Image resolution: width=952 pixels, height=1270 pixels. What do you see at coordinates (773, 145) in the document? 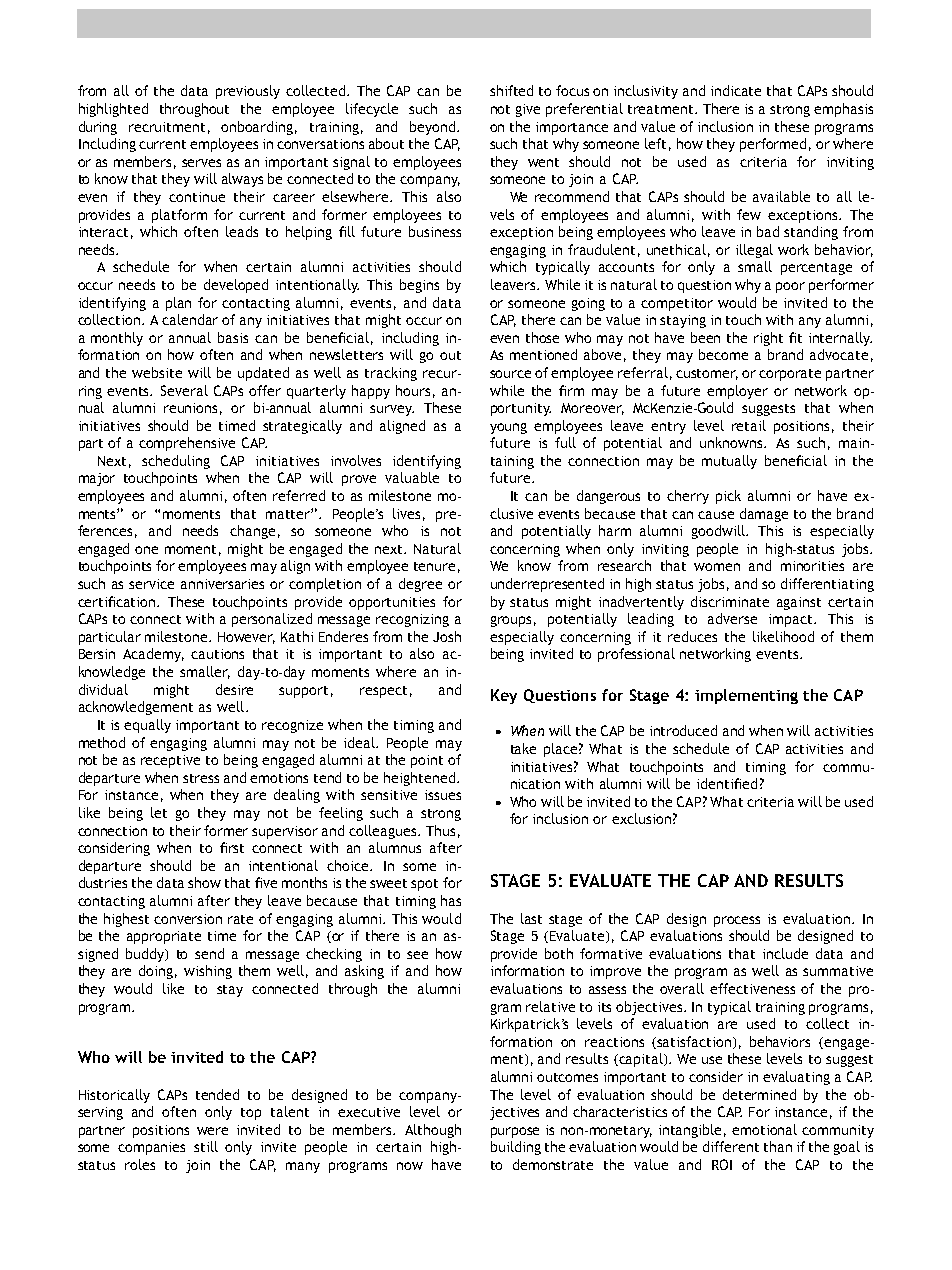
I see `performed` at bounding box center [773, 145].
